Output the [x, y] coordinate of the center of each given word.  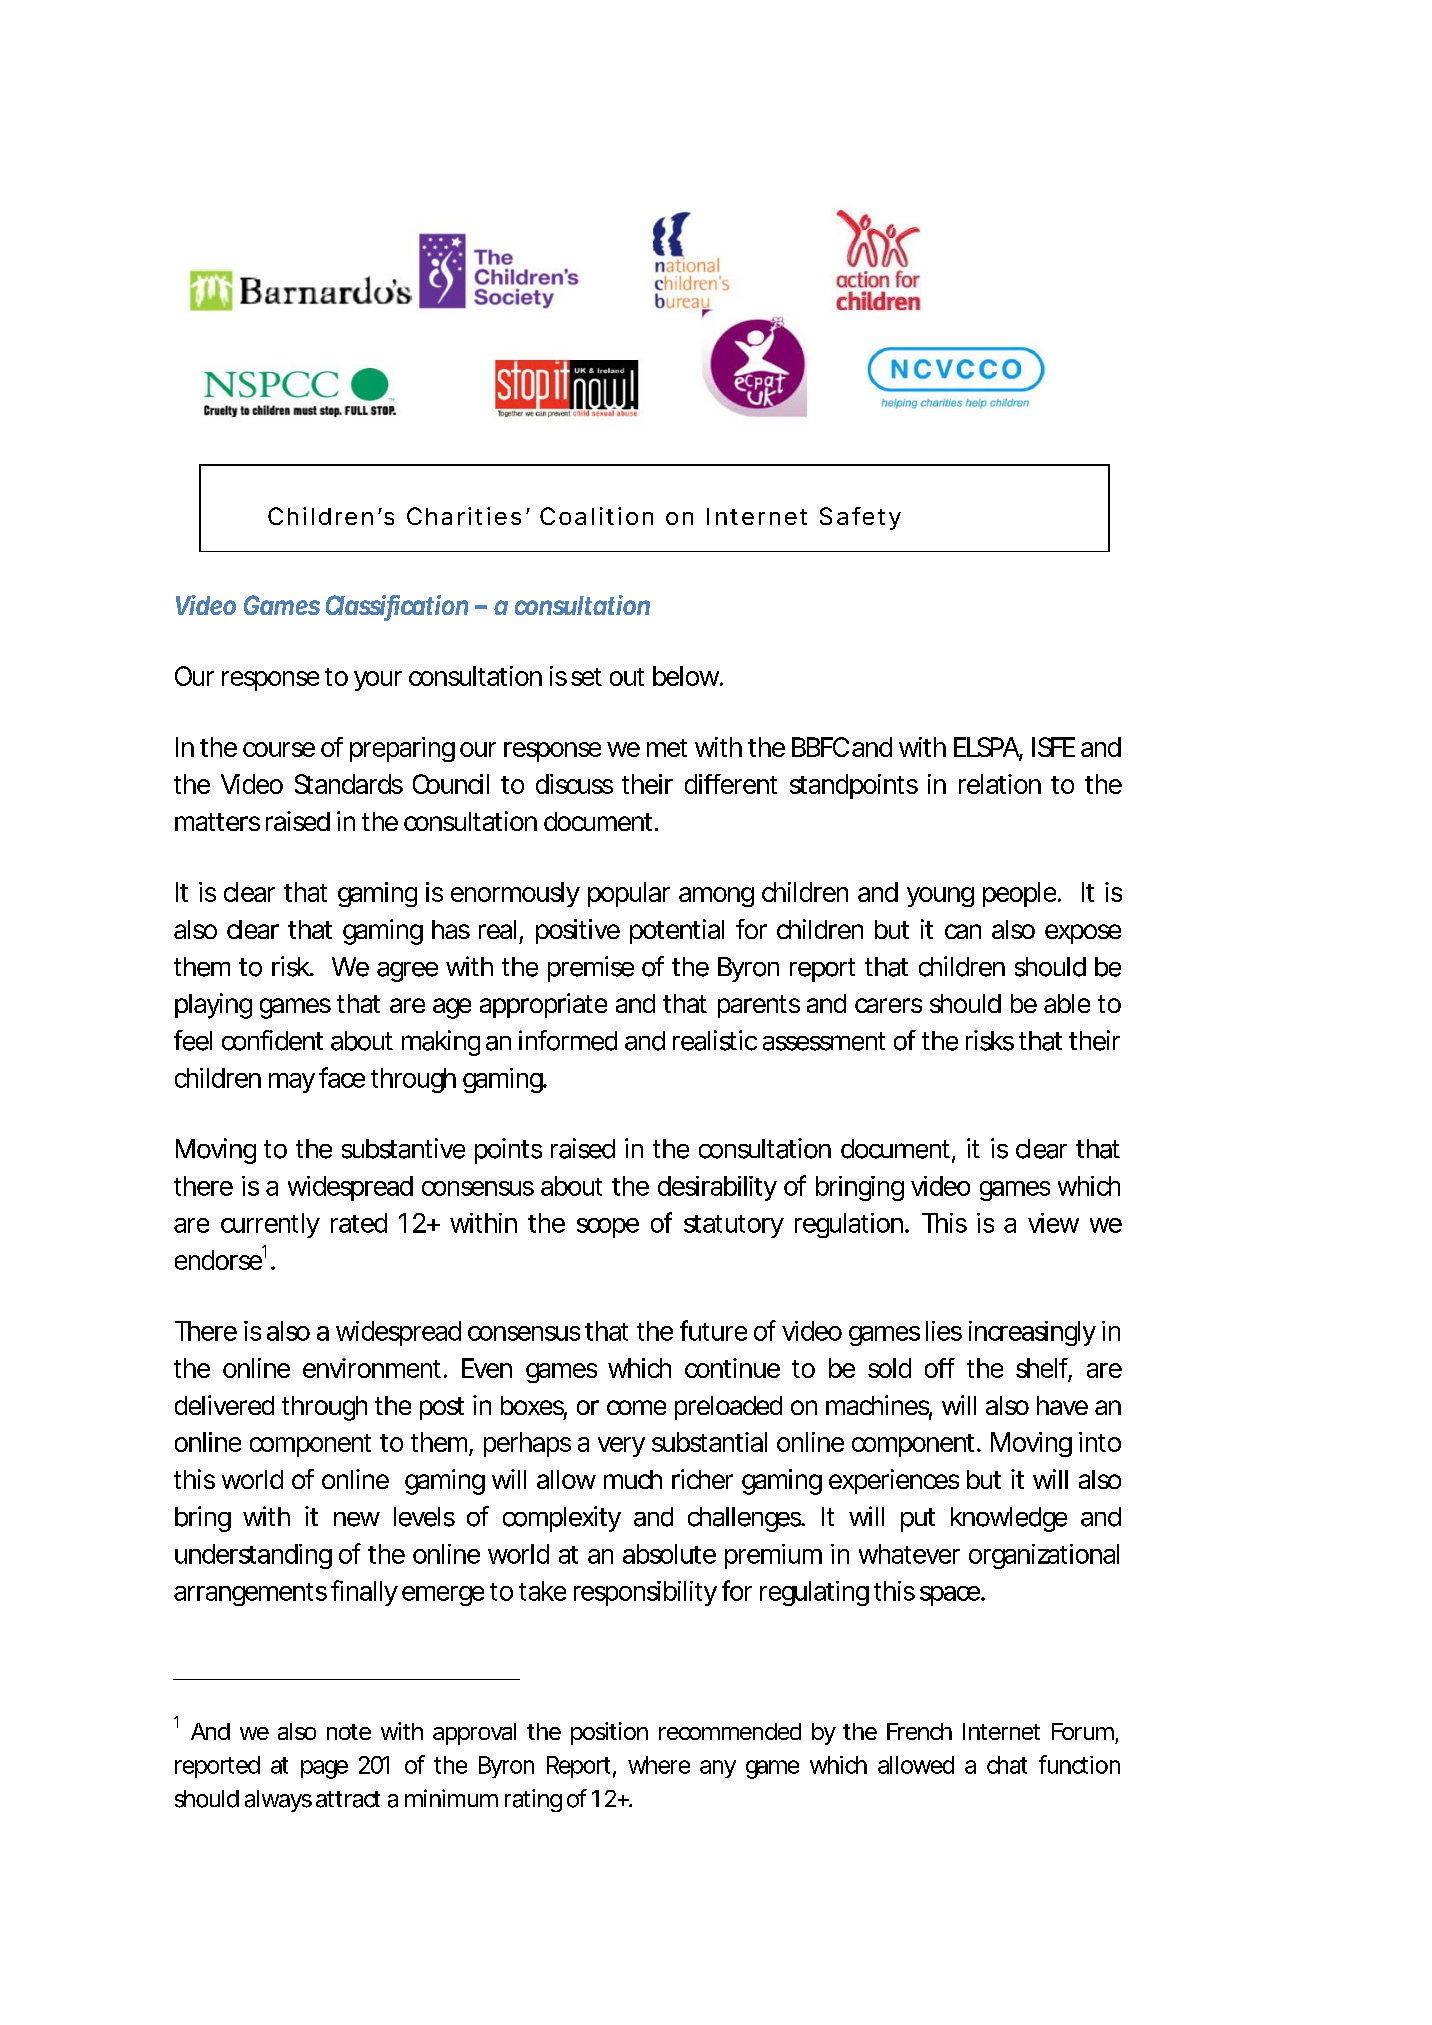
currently [270, 1225]
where [659, 1765]
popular [629, 894]
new [357, 1519]
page [324, 1769]
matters [217, 822]
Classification [397, 606]
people [1021, 894]
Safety [860, 518]
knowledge [1009, 1519]
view [1053, 1223]
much [633, 1479]
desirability [717, 1188]
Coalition [596, 516]
